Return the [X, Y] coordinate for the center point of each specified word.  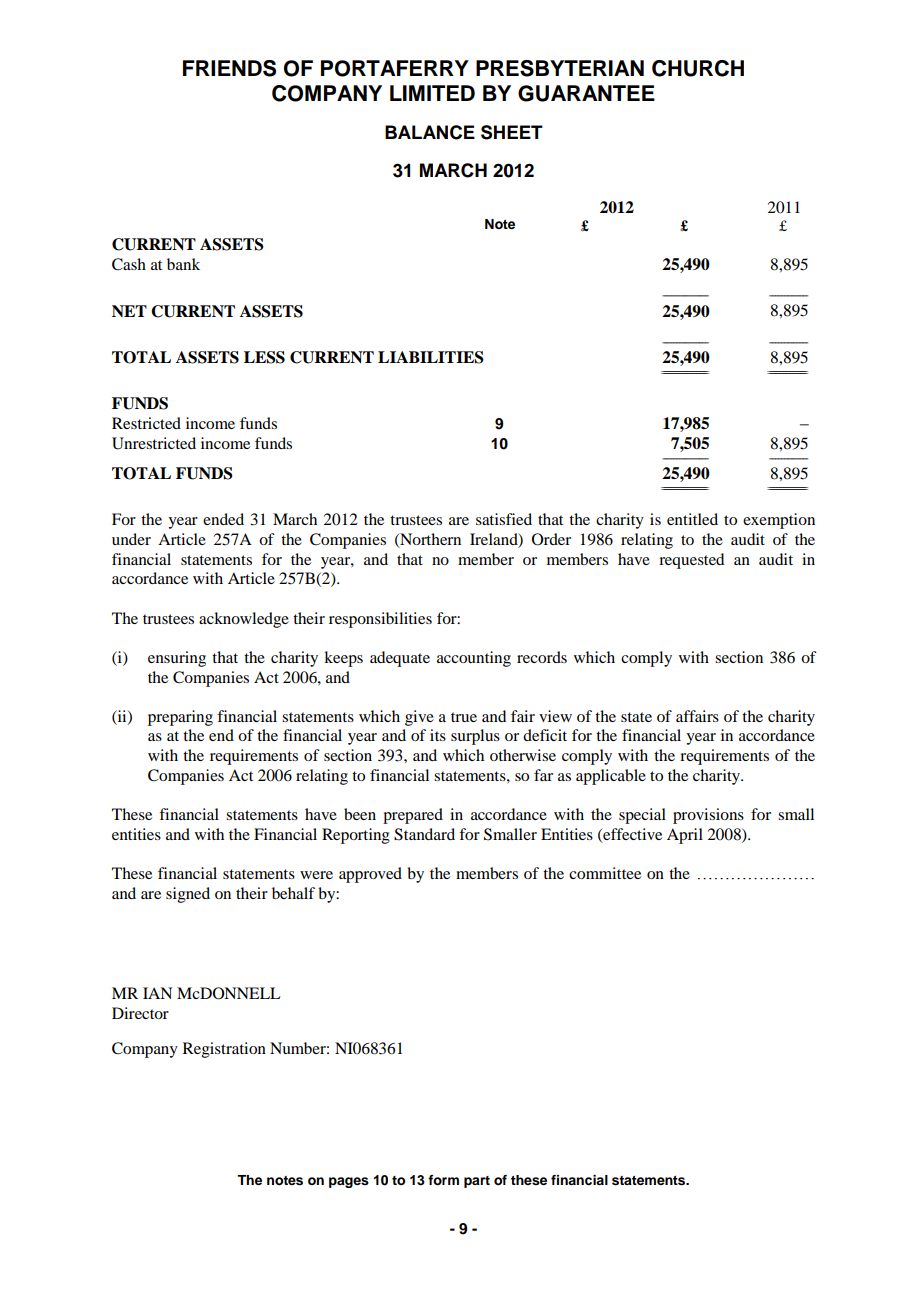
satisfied [504, 519]
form [443, 1180]
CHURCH [698, 68]
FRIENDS [229, 68]
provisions [708, 816]
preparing [180, 718]
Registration [224, 1050]
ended [223, 519]
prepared [413, 816]
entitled [692, 519]
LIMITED [432, 93]
